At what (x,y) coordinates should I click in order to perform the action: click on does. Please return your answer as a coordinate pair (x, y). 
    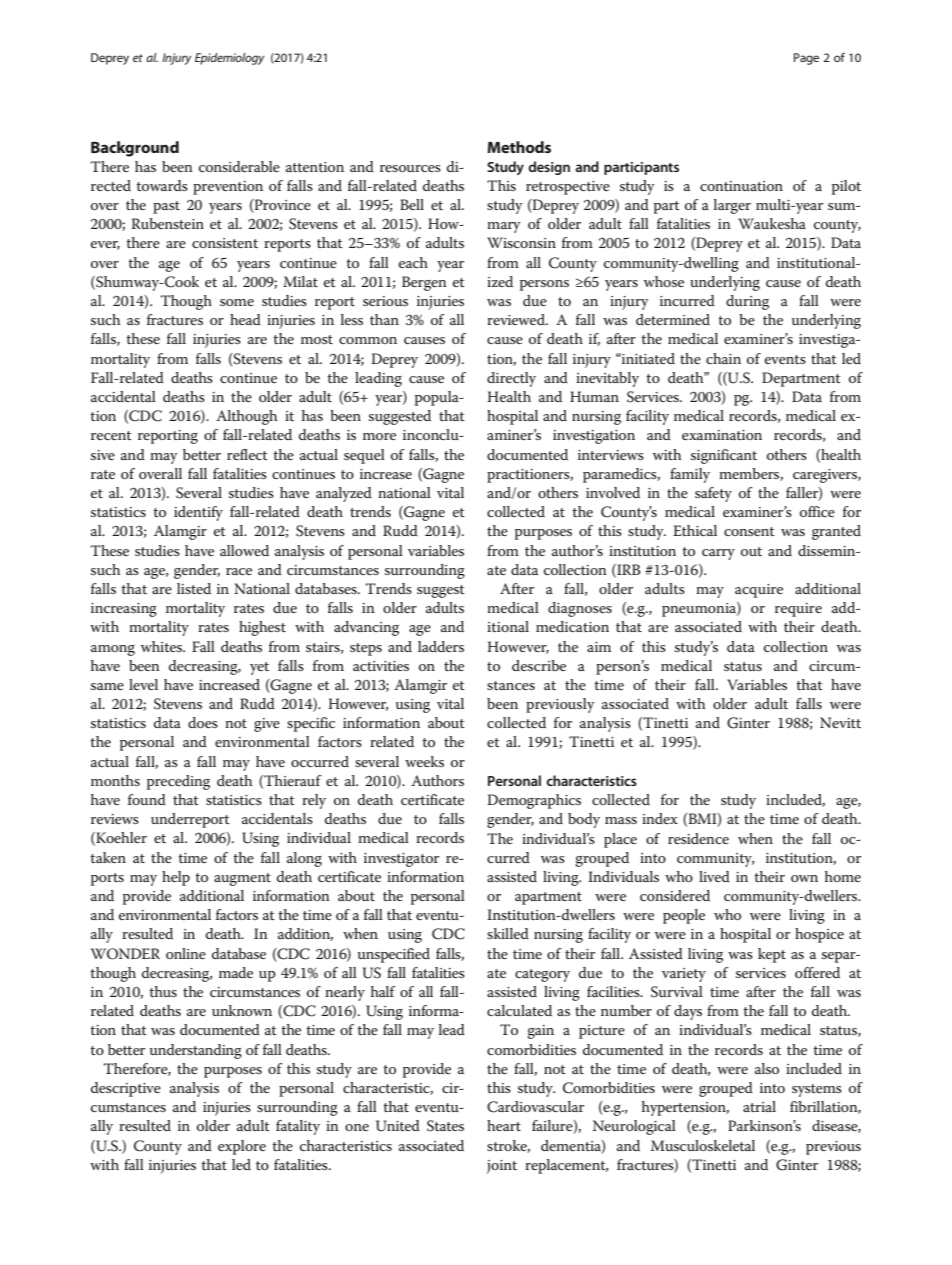
    Looking at the image, I should click on (203, 722).
